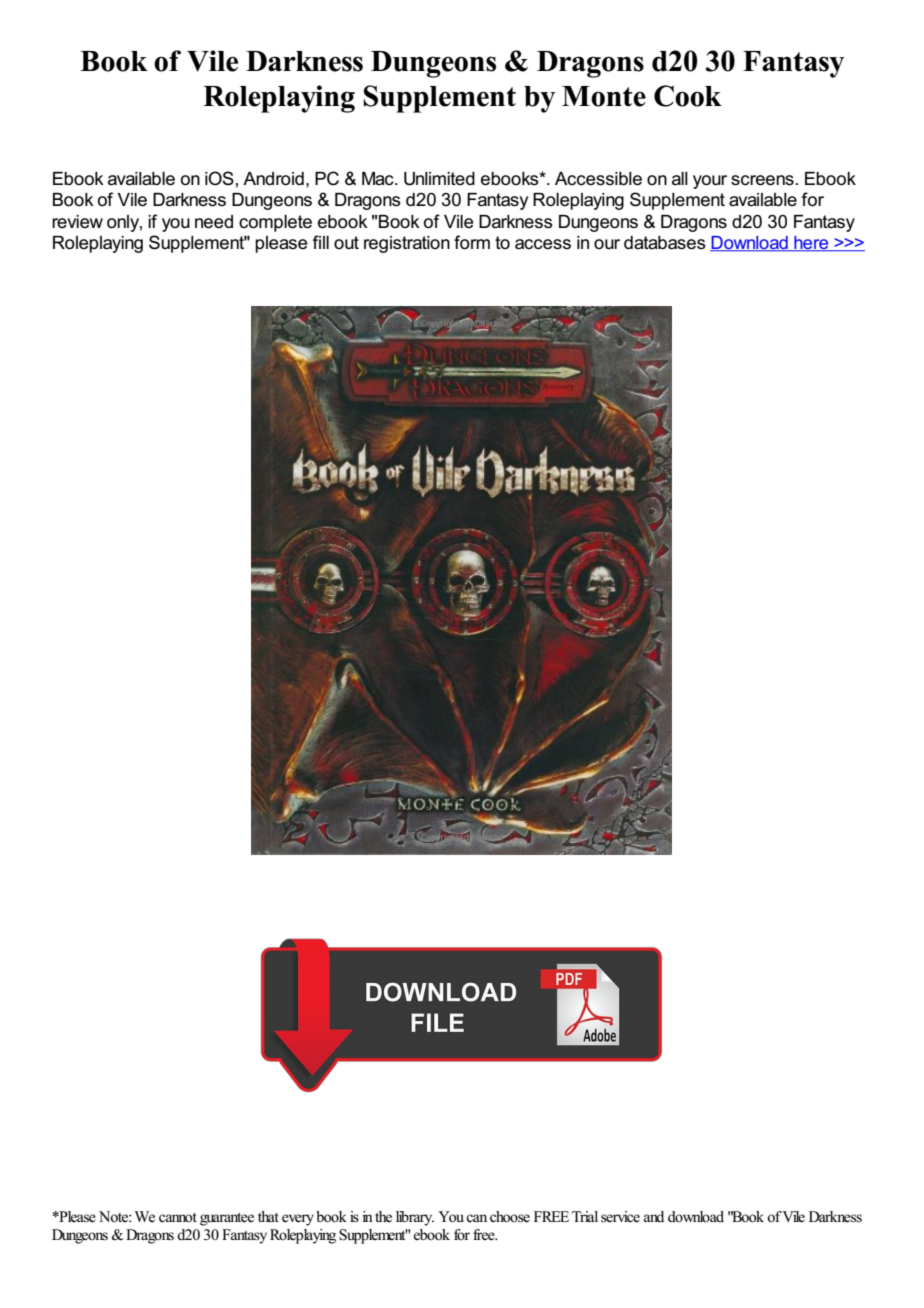  What do you see at coordinates (688, 96) in the screenshot?
I see `Cook` at bounding box center [688, 96].
